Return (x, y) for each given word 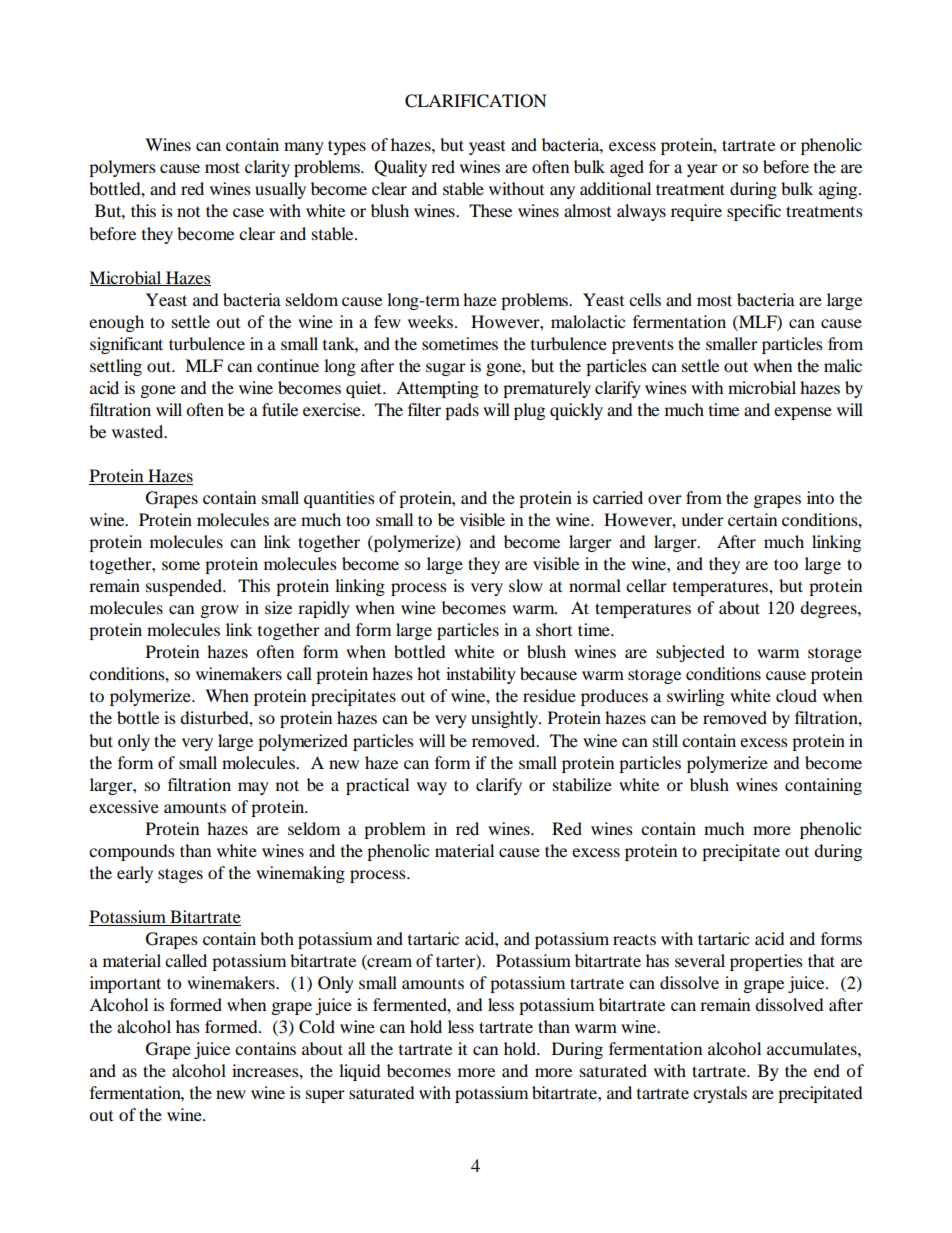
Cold (317, 1027)
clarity (267, 168)
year (702, 170)
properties (766, 962)
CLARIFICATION (476, 101)
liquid (359, 1072)
